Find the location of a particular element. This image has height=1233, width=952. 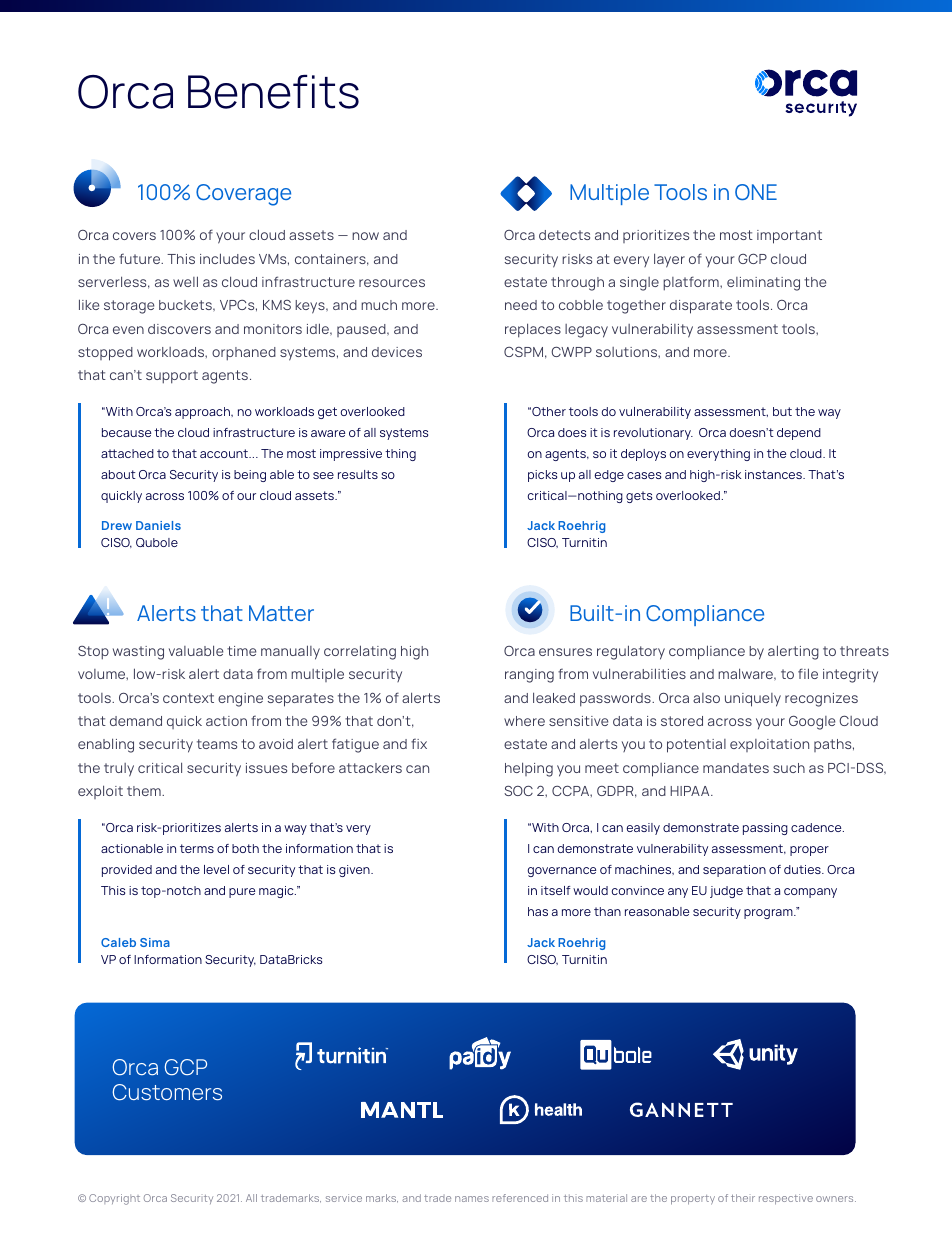

respective is located at coordinates (786, 1199).
